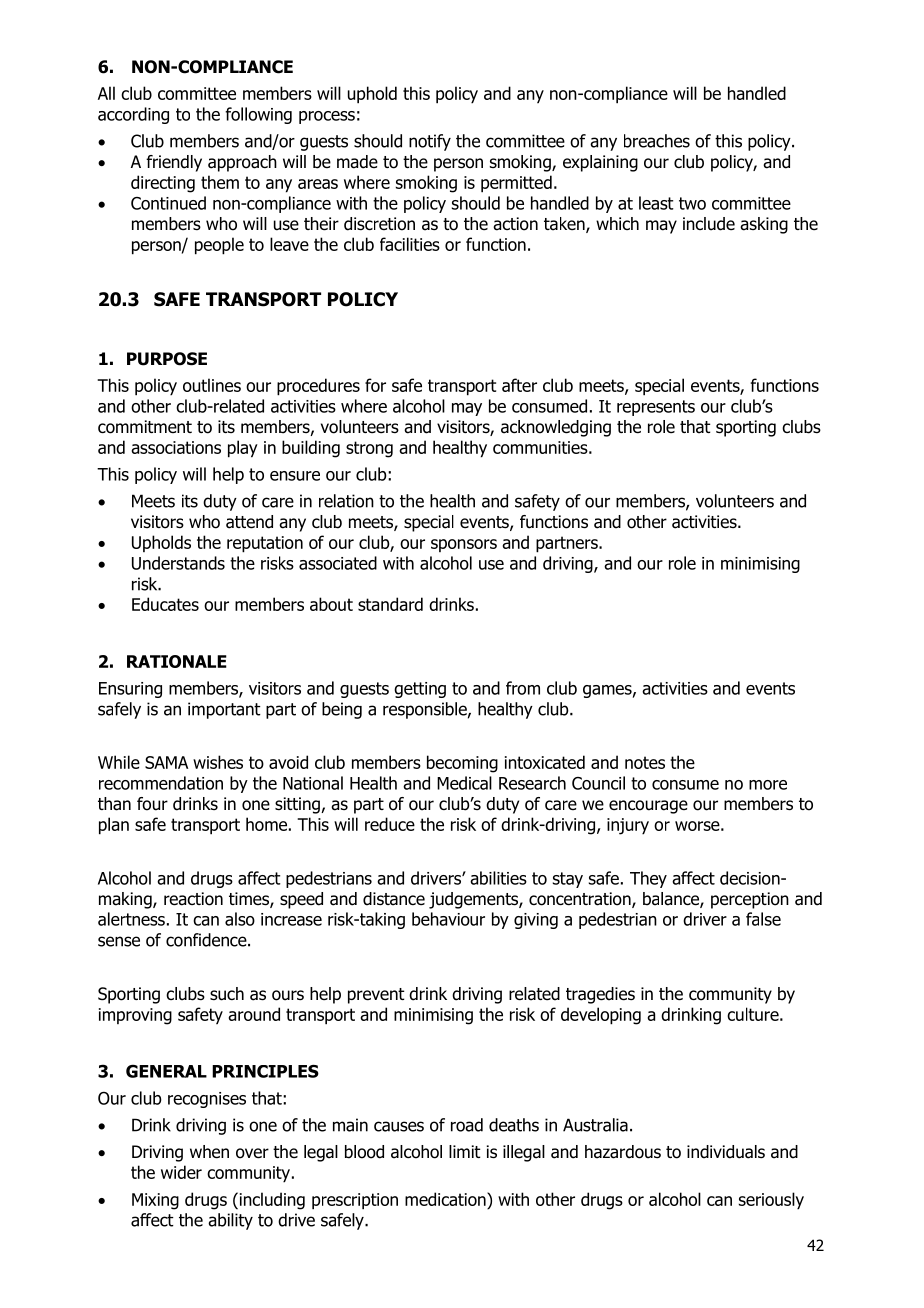  Describe the element at coordinates (181, 1172) in the screenshot. I see `wider` at that location.
